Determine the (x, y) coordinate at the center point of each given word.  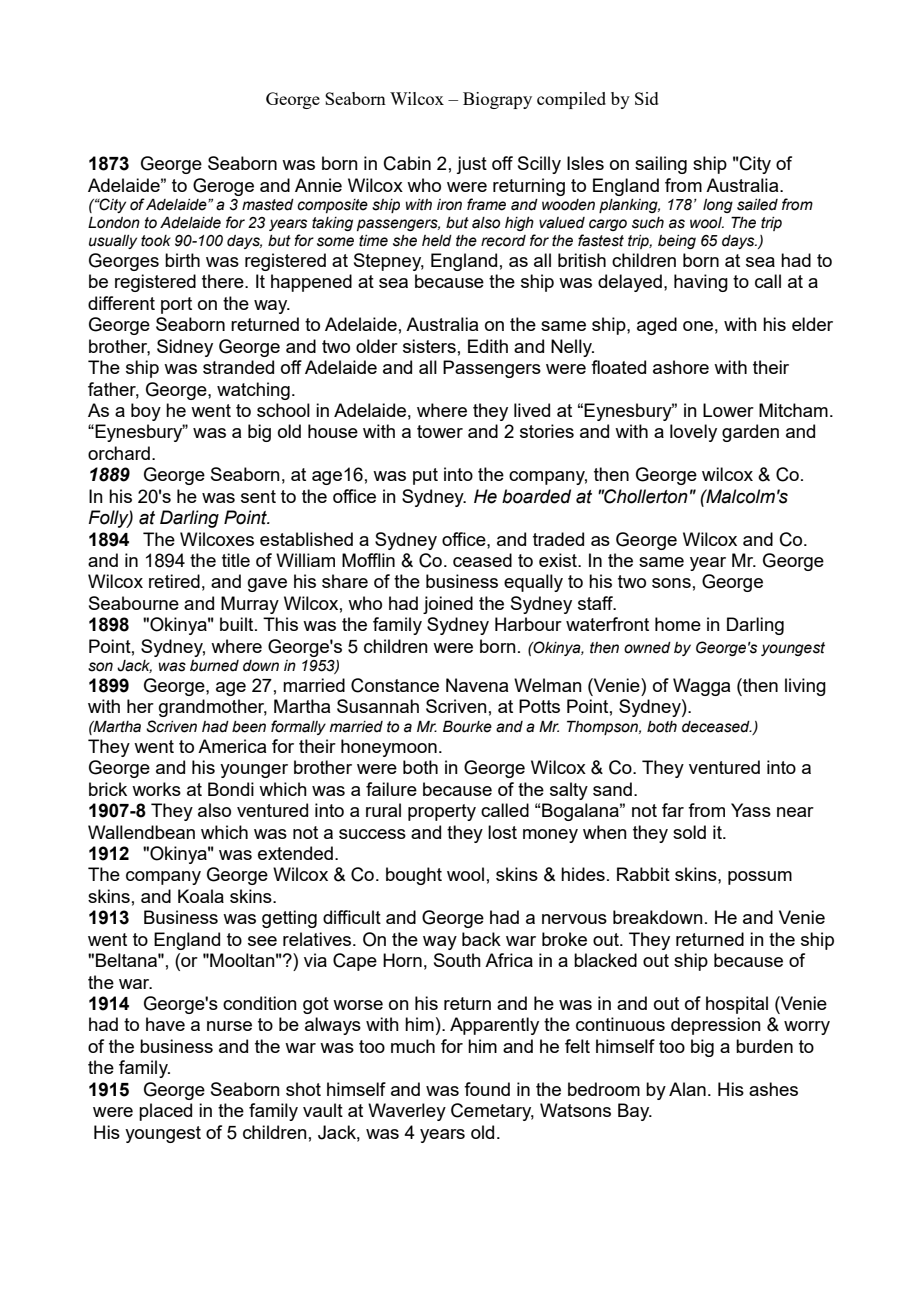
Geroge (223, 187)
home (678, 624)
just (471, 165)
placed (165, 1112)
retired (174, 581)
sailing (661, 165)
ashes (773, 1089)
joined (448, 605)
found (487, 1089)
